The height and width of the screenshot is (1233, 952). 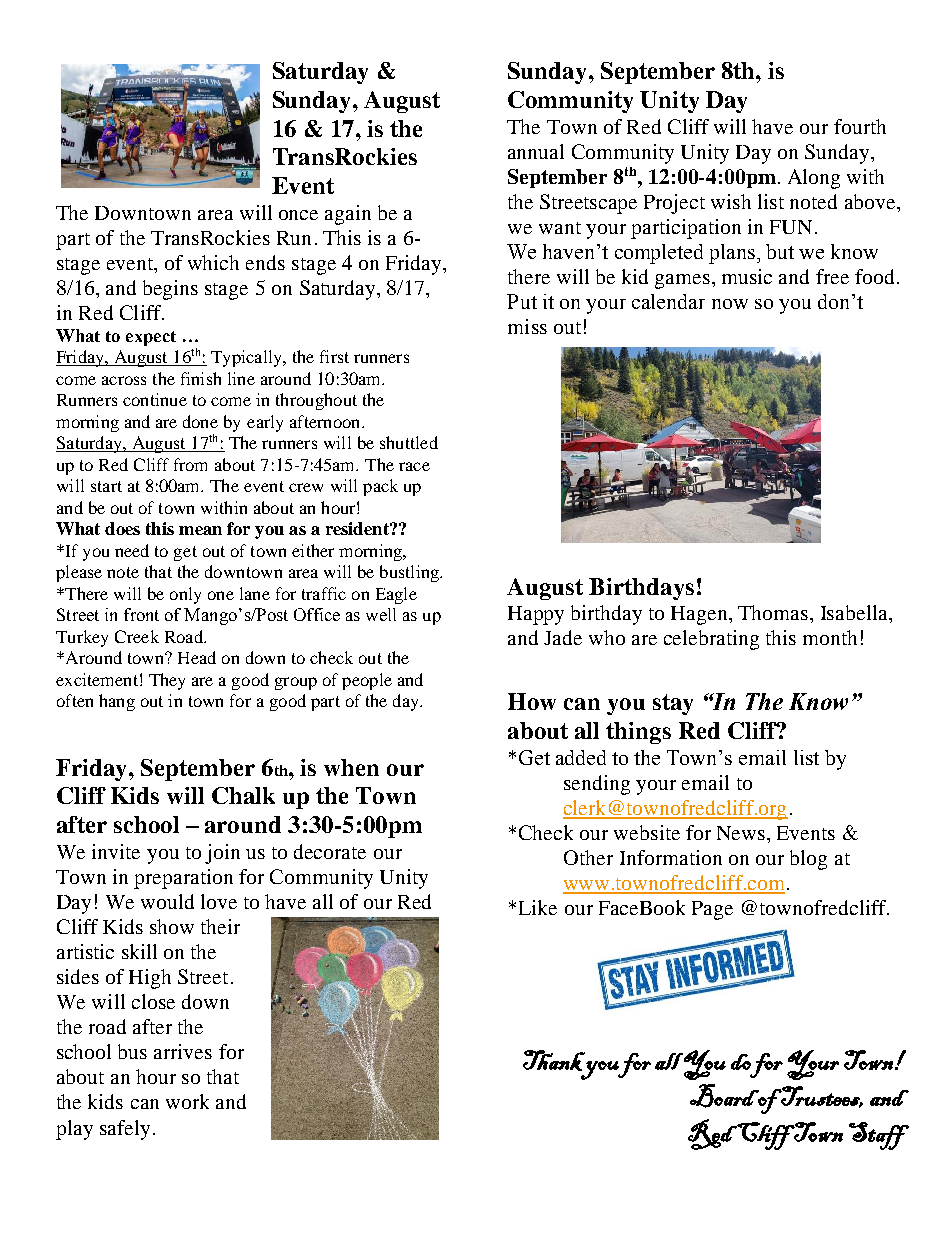 I want to click on stay, so click(x=673, y=704).
